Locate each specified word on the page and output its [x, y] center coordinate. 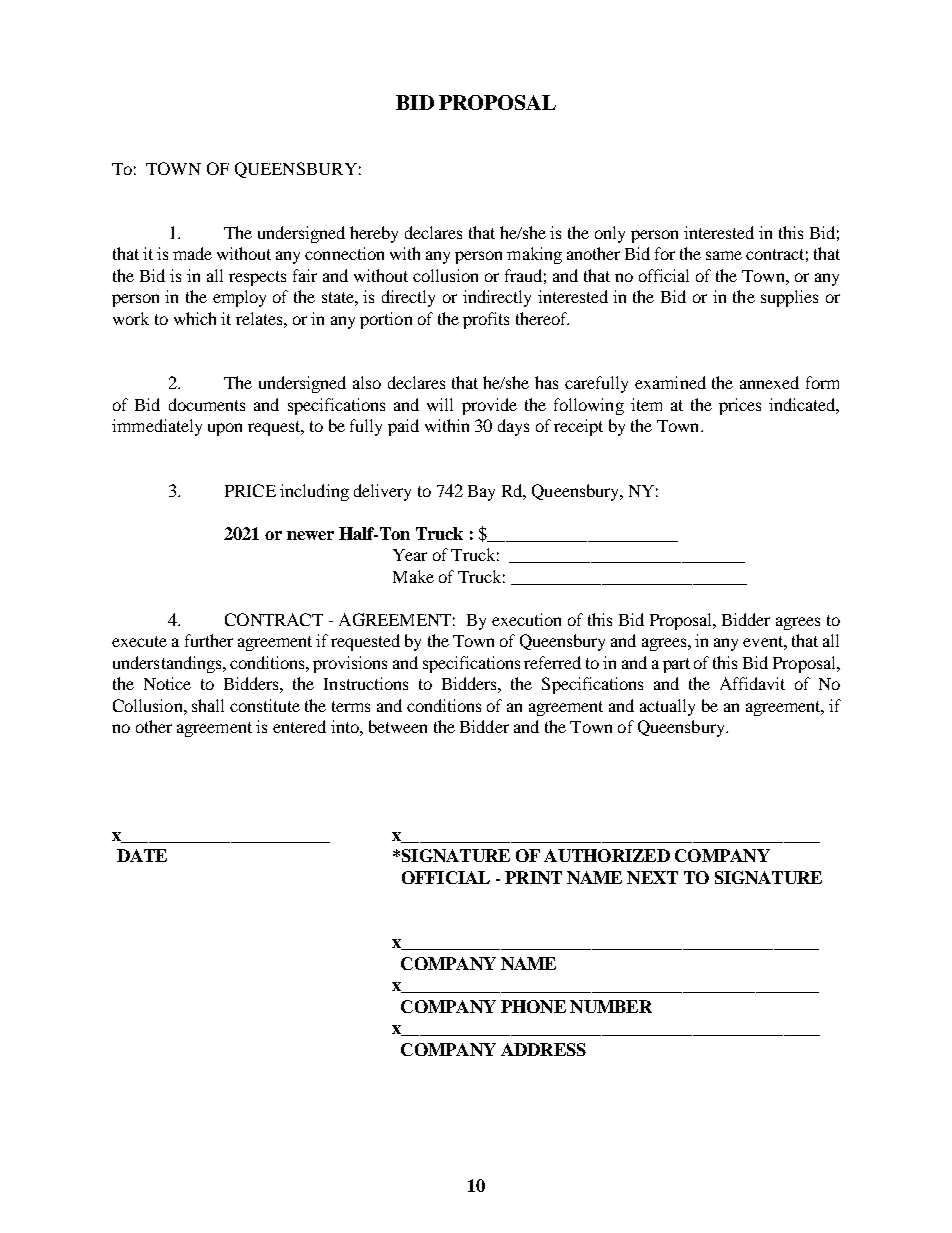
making [534, 255]
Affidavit [752, 683]
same [724, 255]
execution [526, 619]
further [209, 640]
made [192, 253]
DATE [142, 855]
